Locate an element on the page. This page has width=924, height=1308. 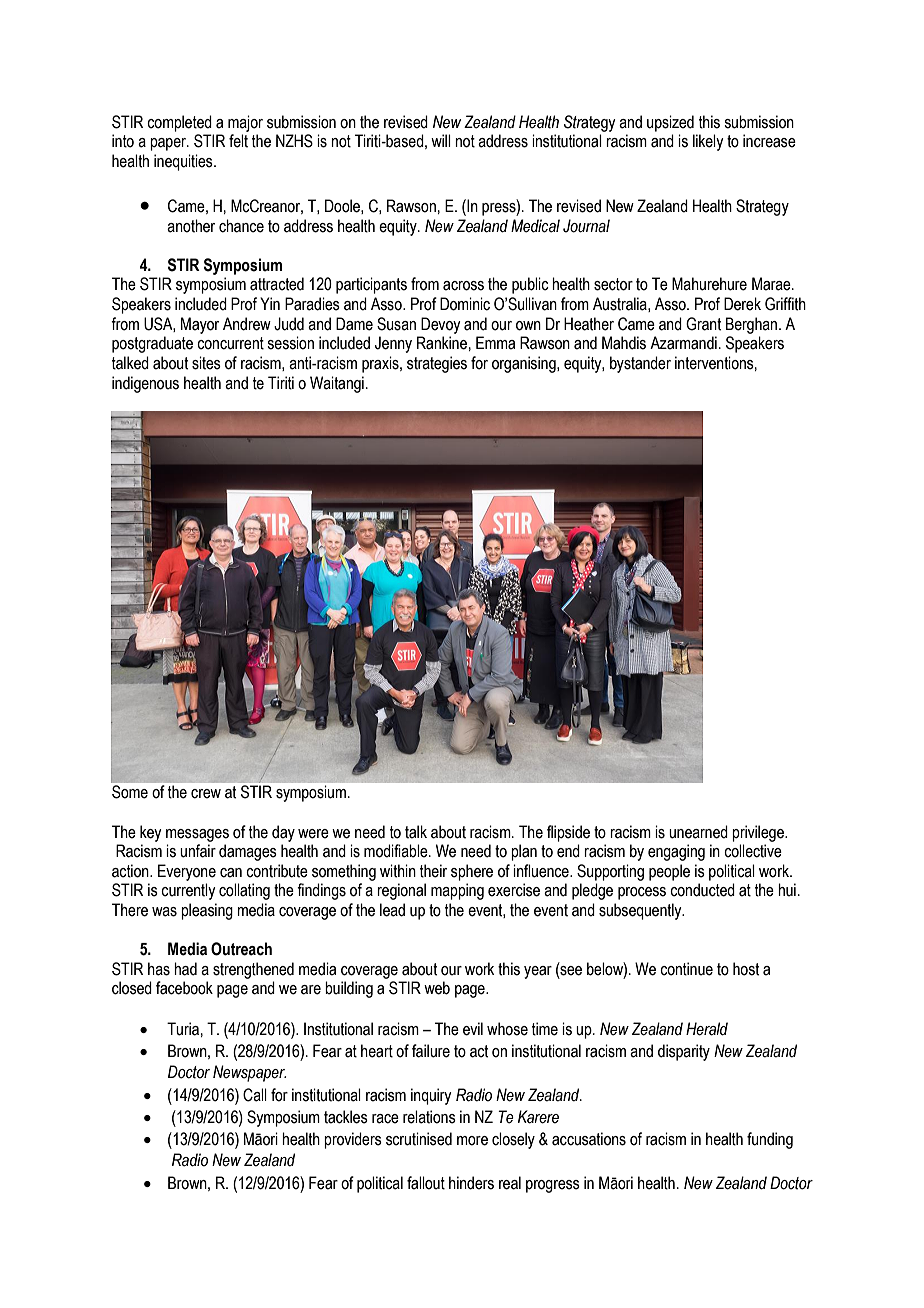
unearned is located at coordinates (698, 832).
